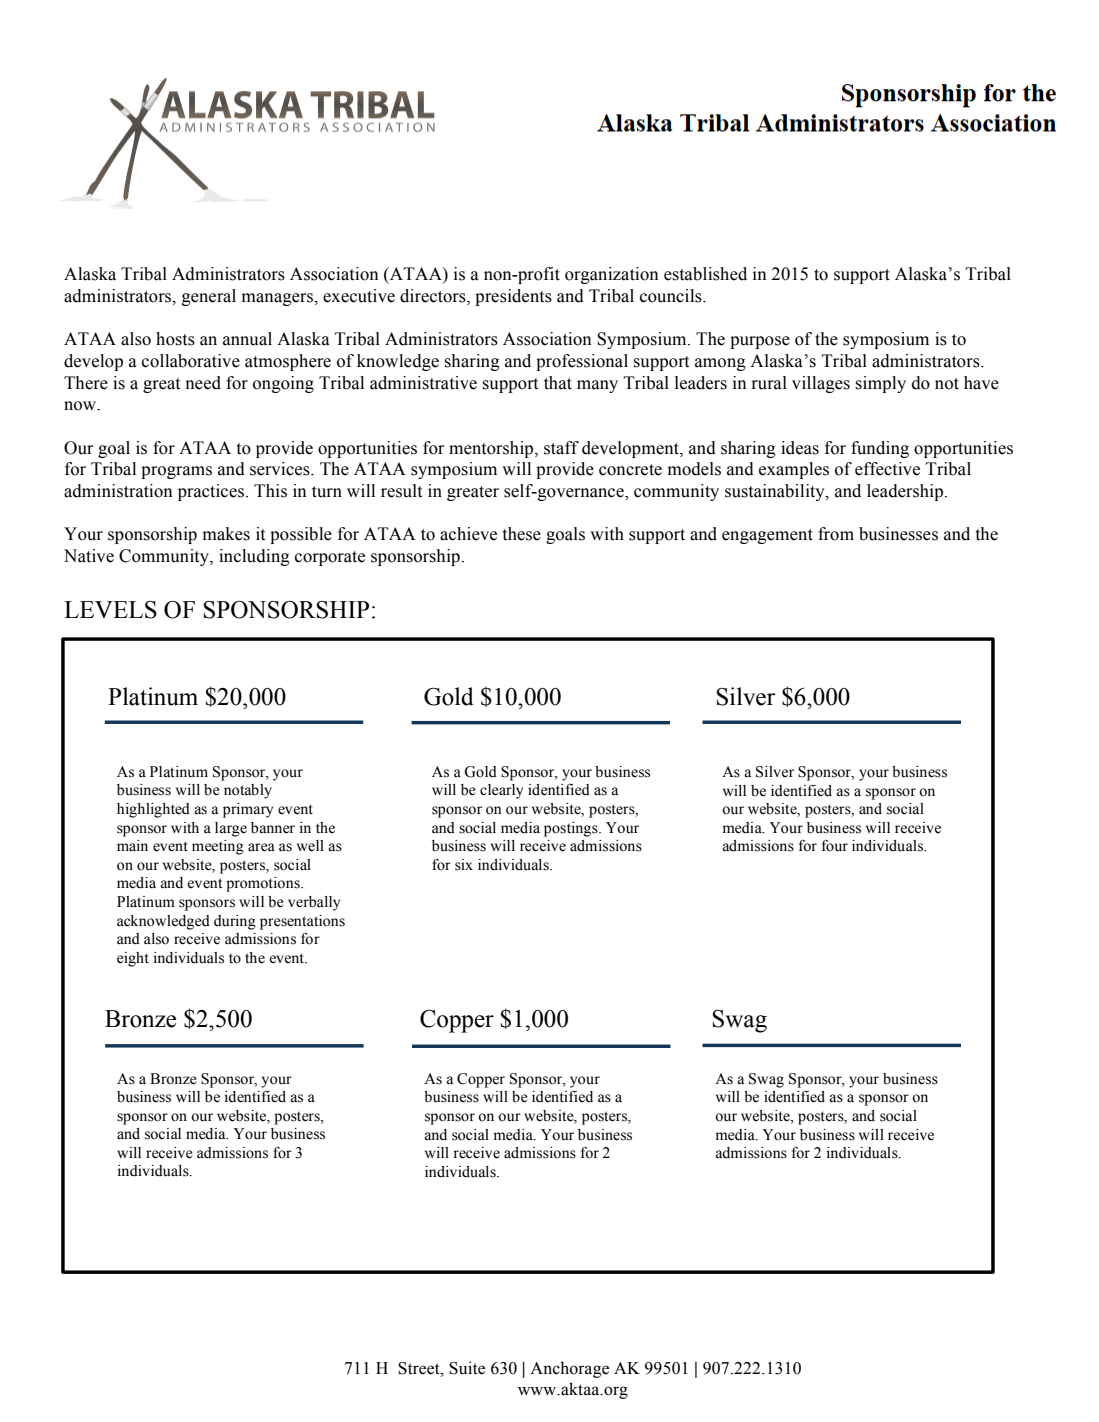 Image resolution: width=1099 pixels, height=1422 pixels. What do you see at coordinates (464, 865) in the image?
I see `six` at bounding box center [464, 865].
